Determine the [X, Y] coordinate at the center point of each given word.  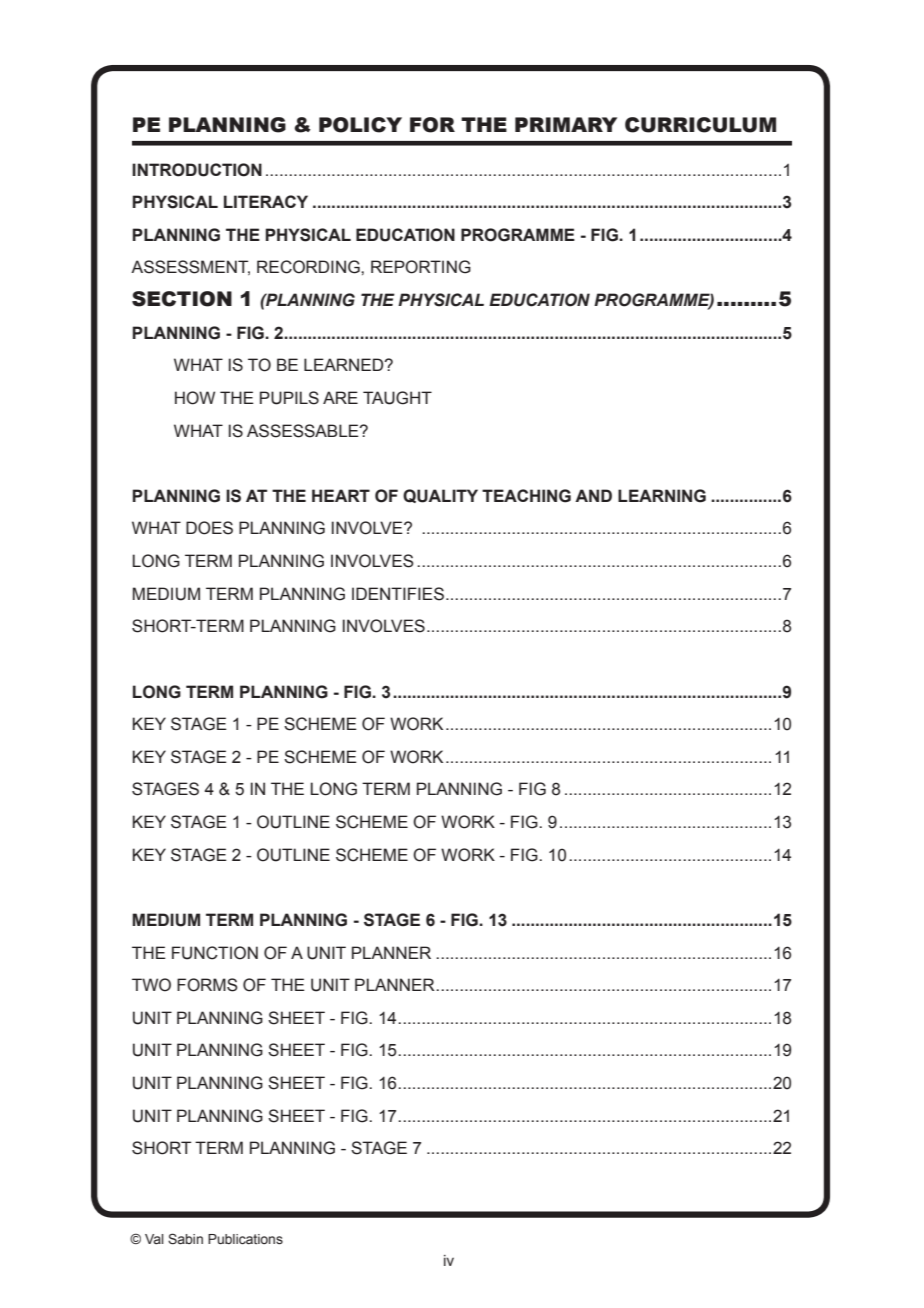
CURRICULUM [700, 125]
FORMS [207, 985]
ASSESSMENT [190, 267]
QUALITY [440, 496]
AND [593, 495]
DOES [209, 528]
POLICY [360, 125]
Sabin [185, 1239]
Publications [245, 1239]
